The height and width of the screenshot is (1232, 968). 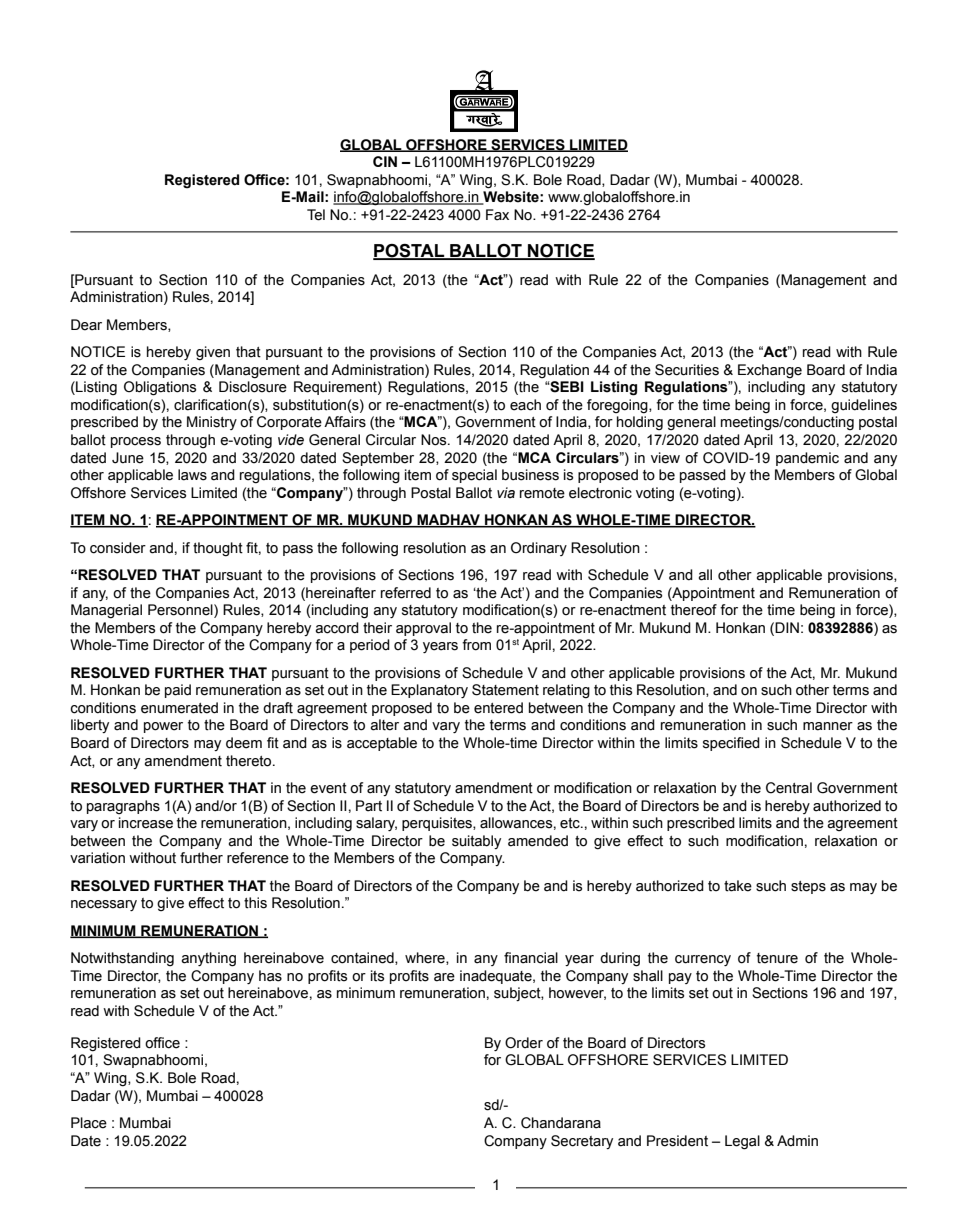 What do you see at coordinates (178, 691) in the screenshot?
I see `paid` at bounding box center [178, 691].
